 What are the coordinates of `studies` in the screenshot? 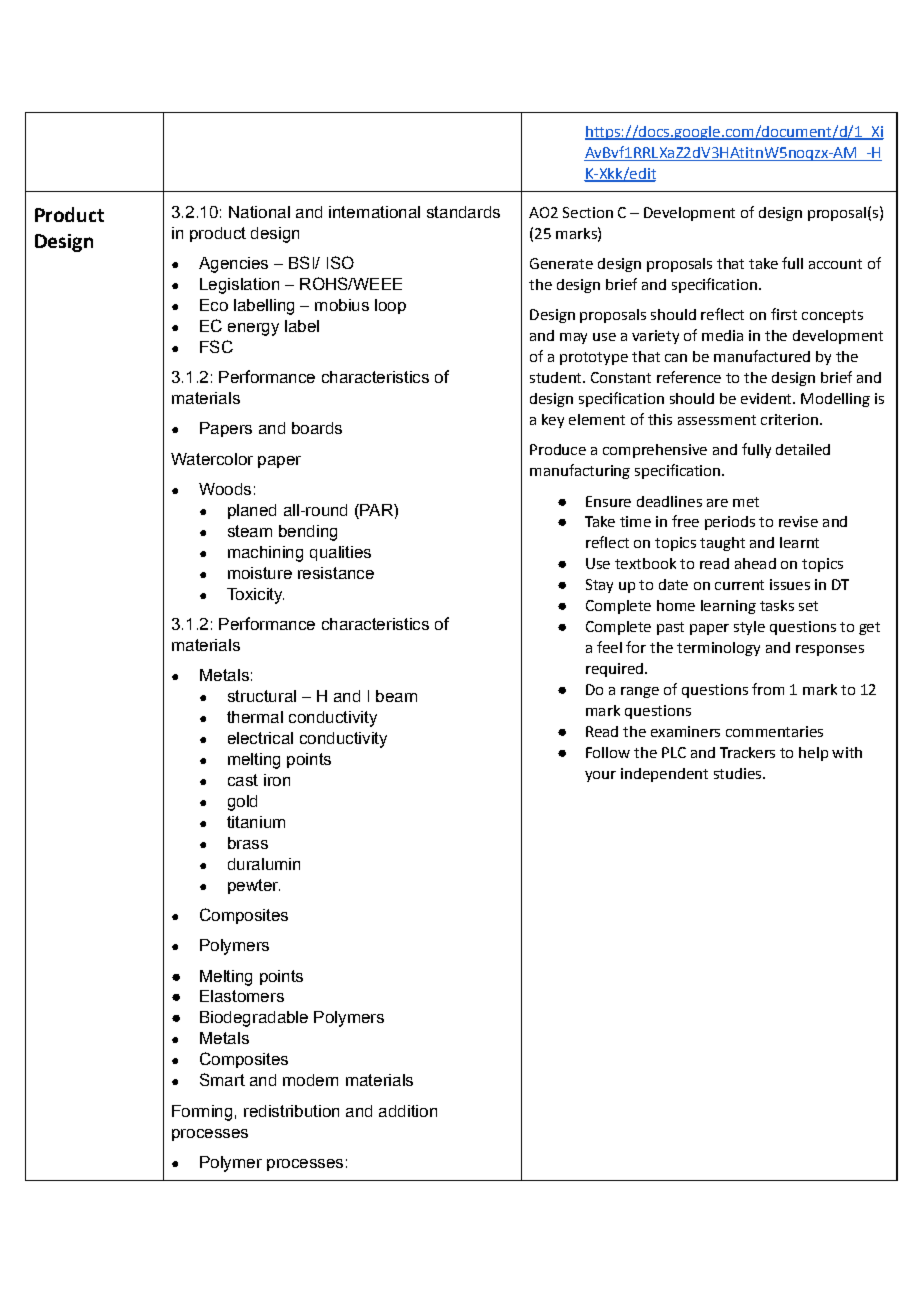 It's located at (739, 773).
